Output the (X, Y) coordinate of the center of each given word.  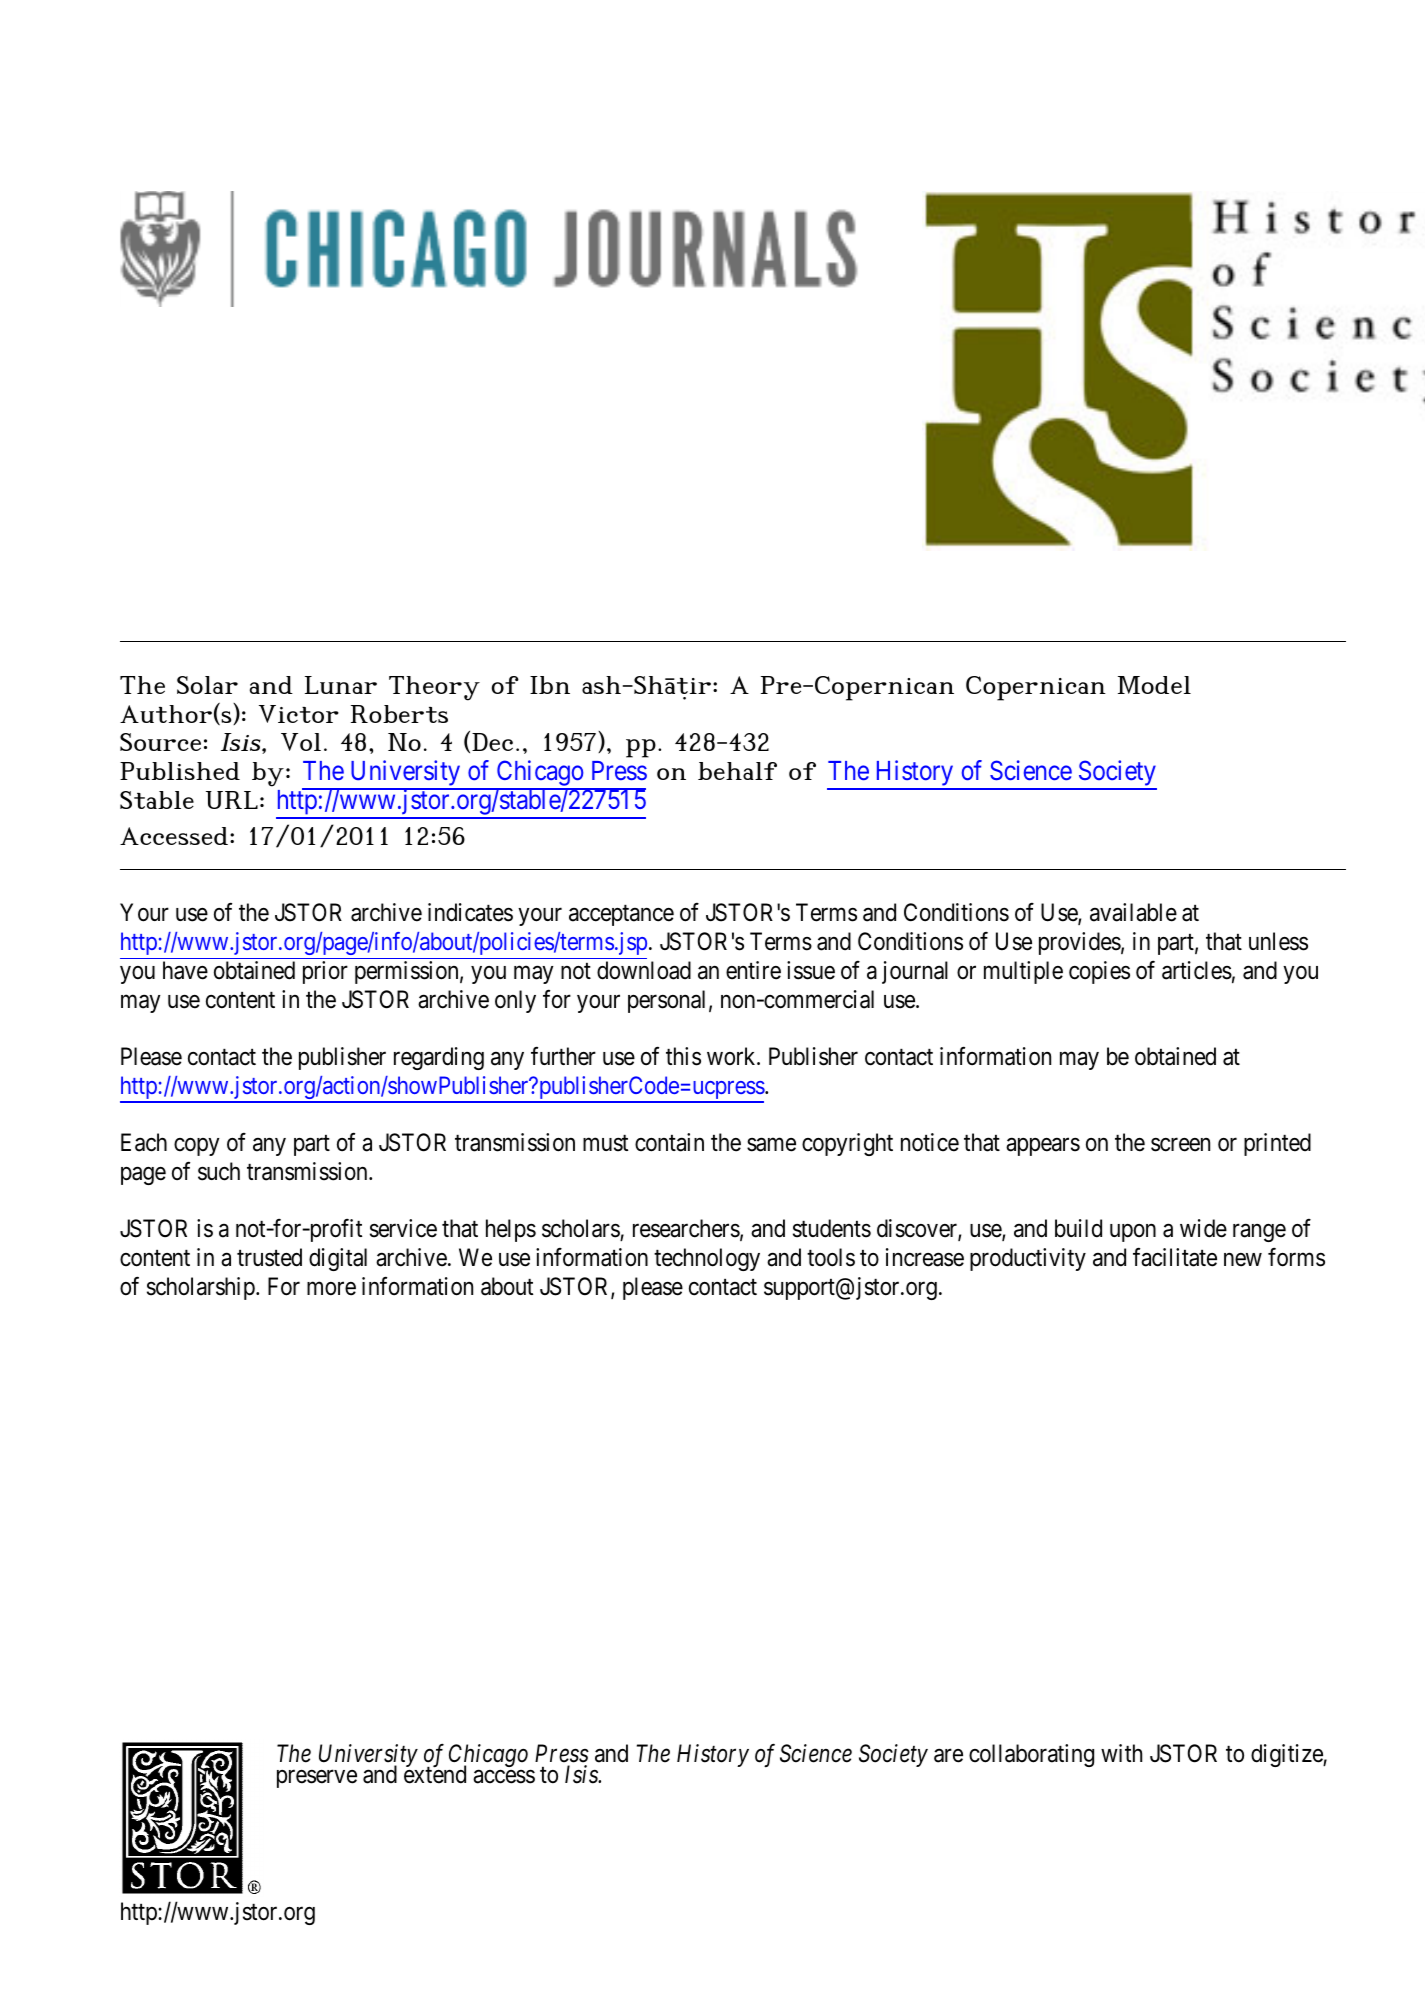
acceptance (621, 915)
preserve (317, 1779)
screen (1180, 1145)
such (219, 1171)
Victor (299, 714)
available (1133, 912)
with (1121, 1753)
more (331, 1289)
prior (325, 972)
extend (435, 1774)
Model (1154, 685)
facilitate (1175, 1257)
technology (707, 1259)
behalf (737, 771)
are (948, 1756)
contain (669, 1142)
